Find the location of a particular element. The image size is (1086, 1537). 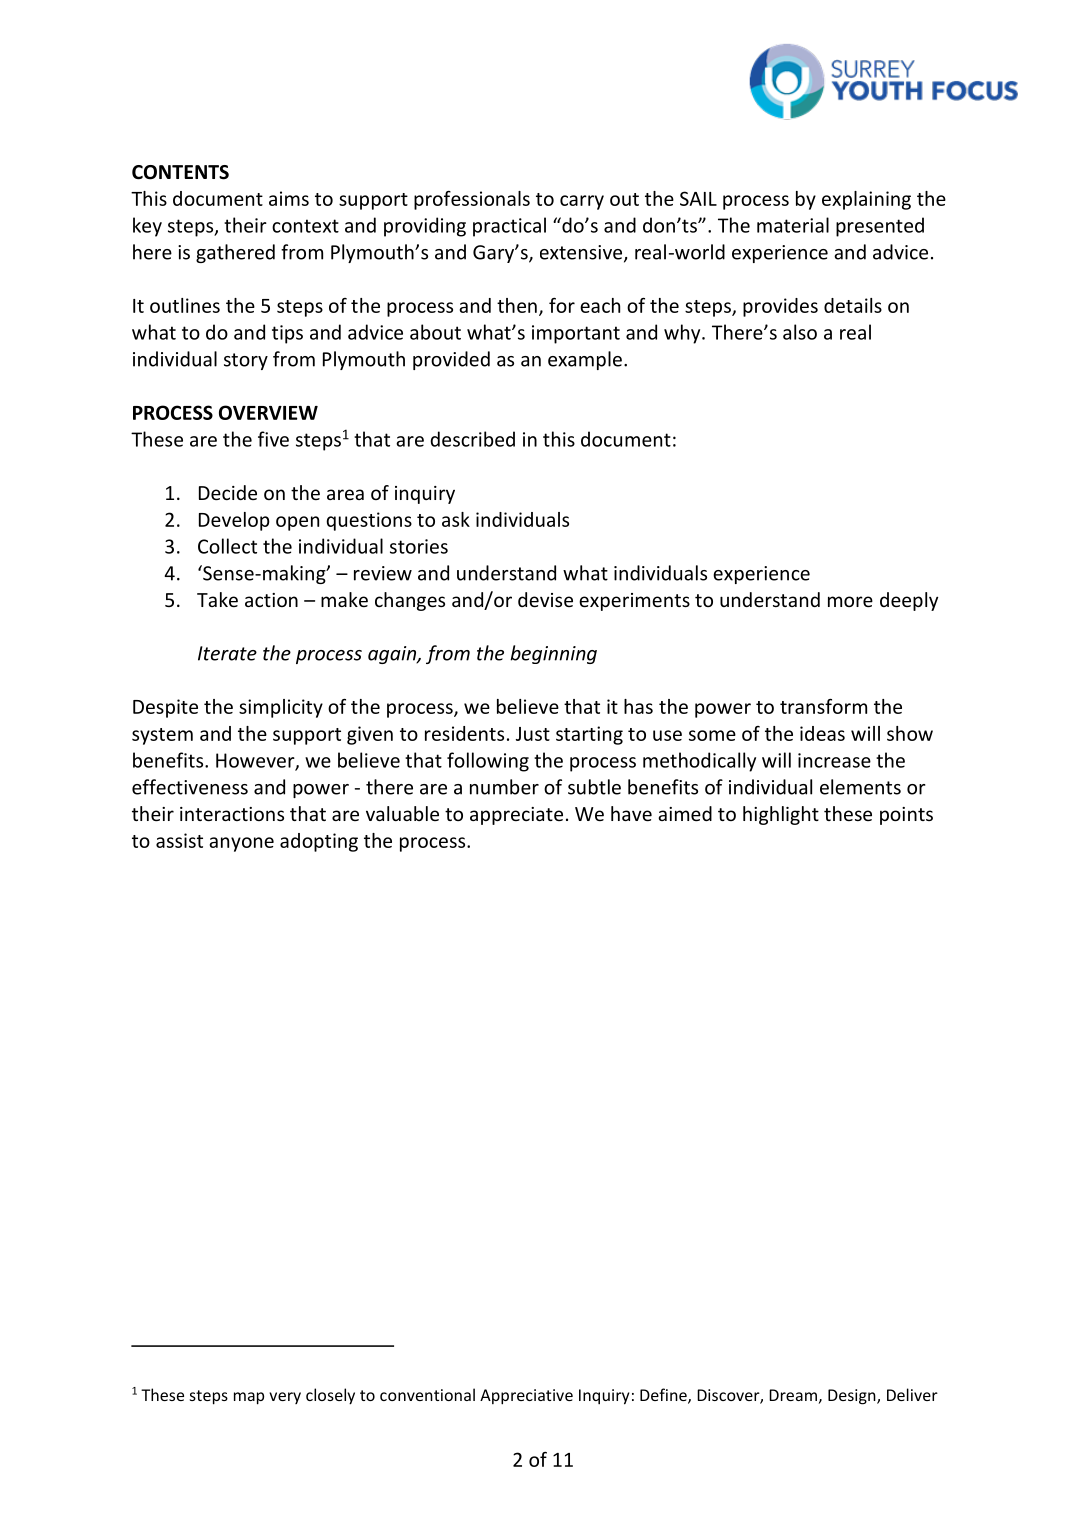

map is located at coordinates (249, 1398).
